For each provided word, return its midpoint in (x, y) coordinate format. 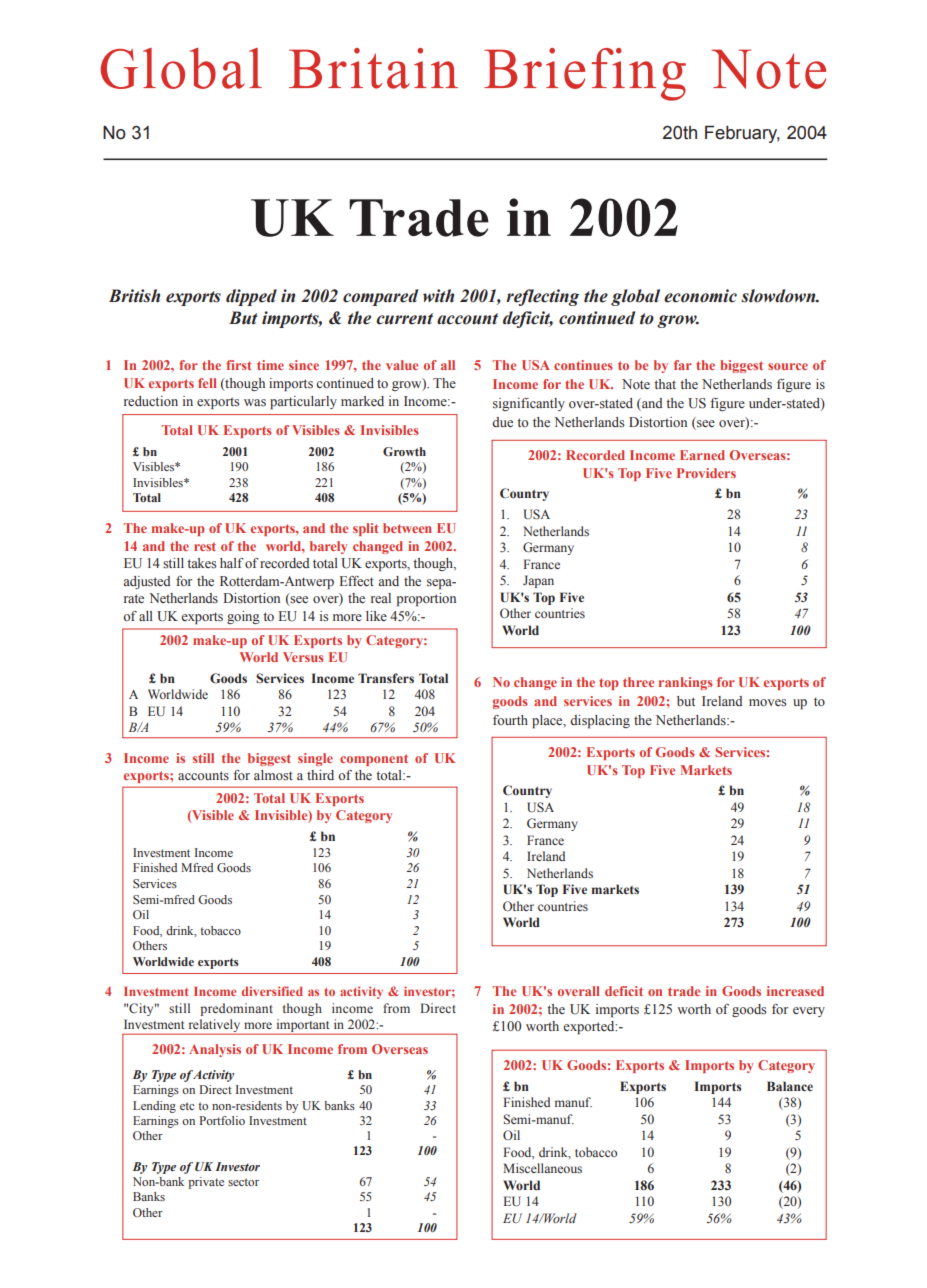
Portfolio (222, 1120)
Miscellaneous (542, 1168)
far (683, 365)
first (239, 365)
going (243, 617)
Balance (790, 1086)
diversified (272, 991)
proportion (426, 599)
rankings (685, 683)
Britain (373, 68)
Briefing (585, 74)
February (742, 134)
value (402, 365)
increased (795, 991)
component (374, 760)
